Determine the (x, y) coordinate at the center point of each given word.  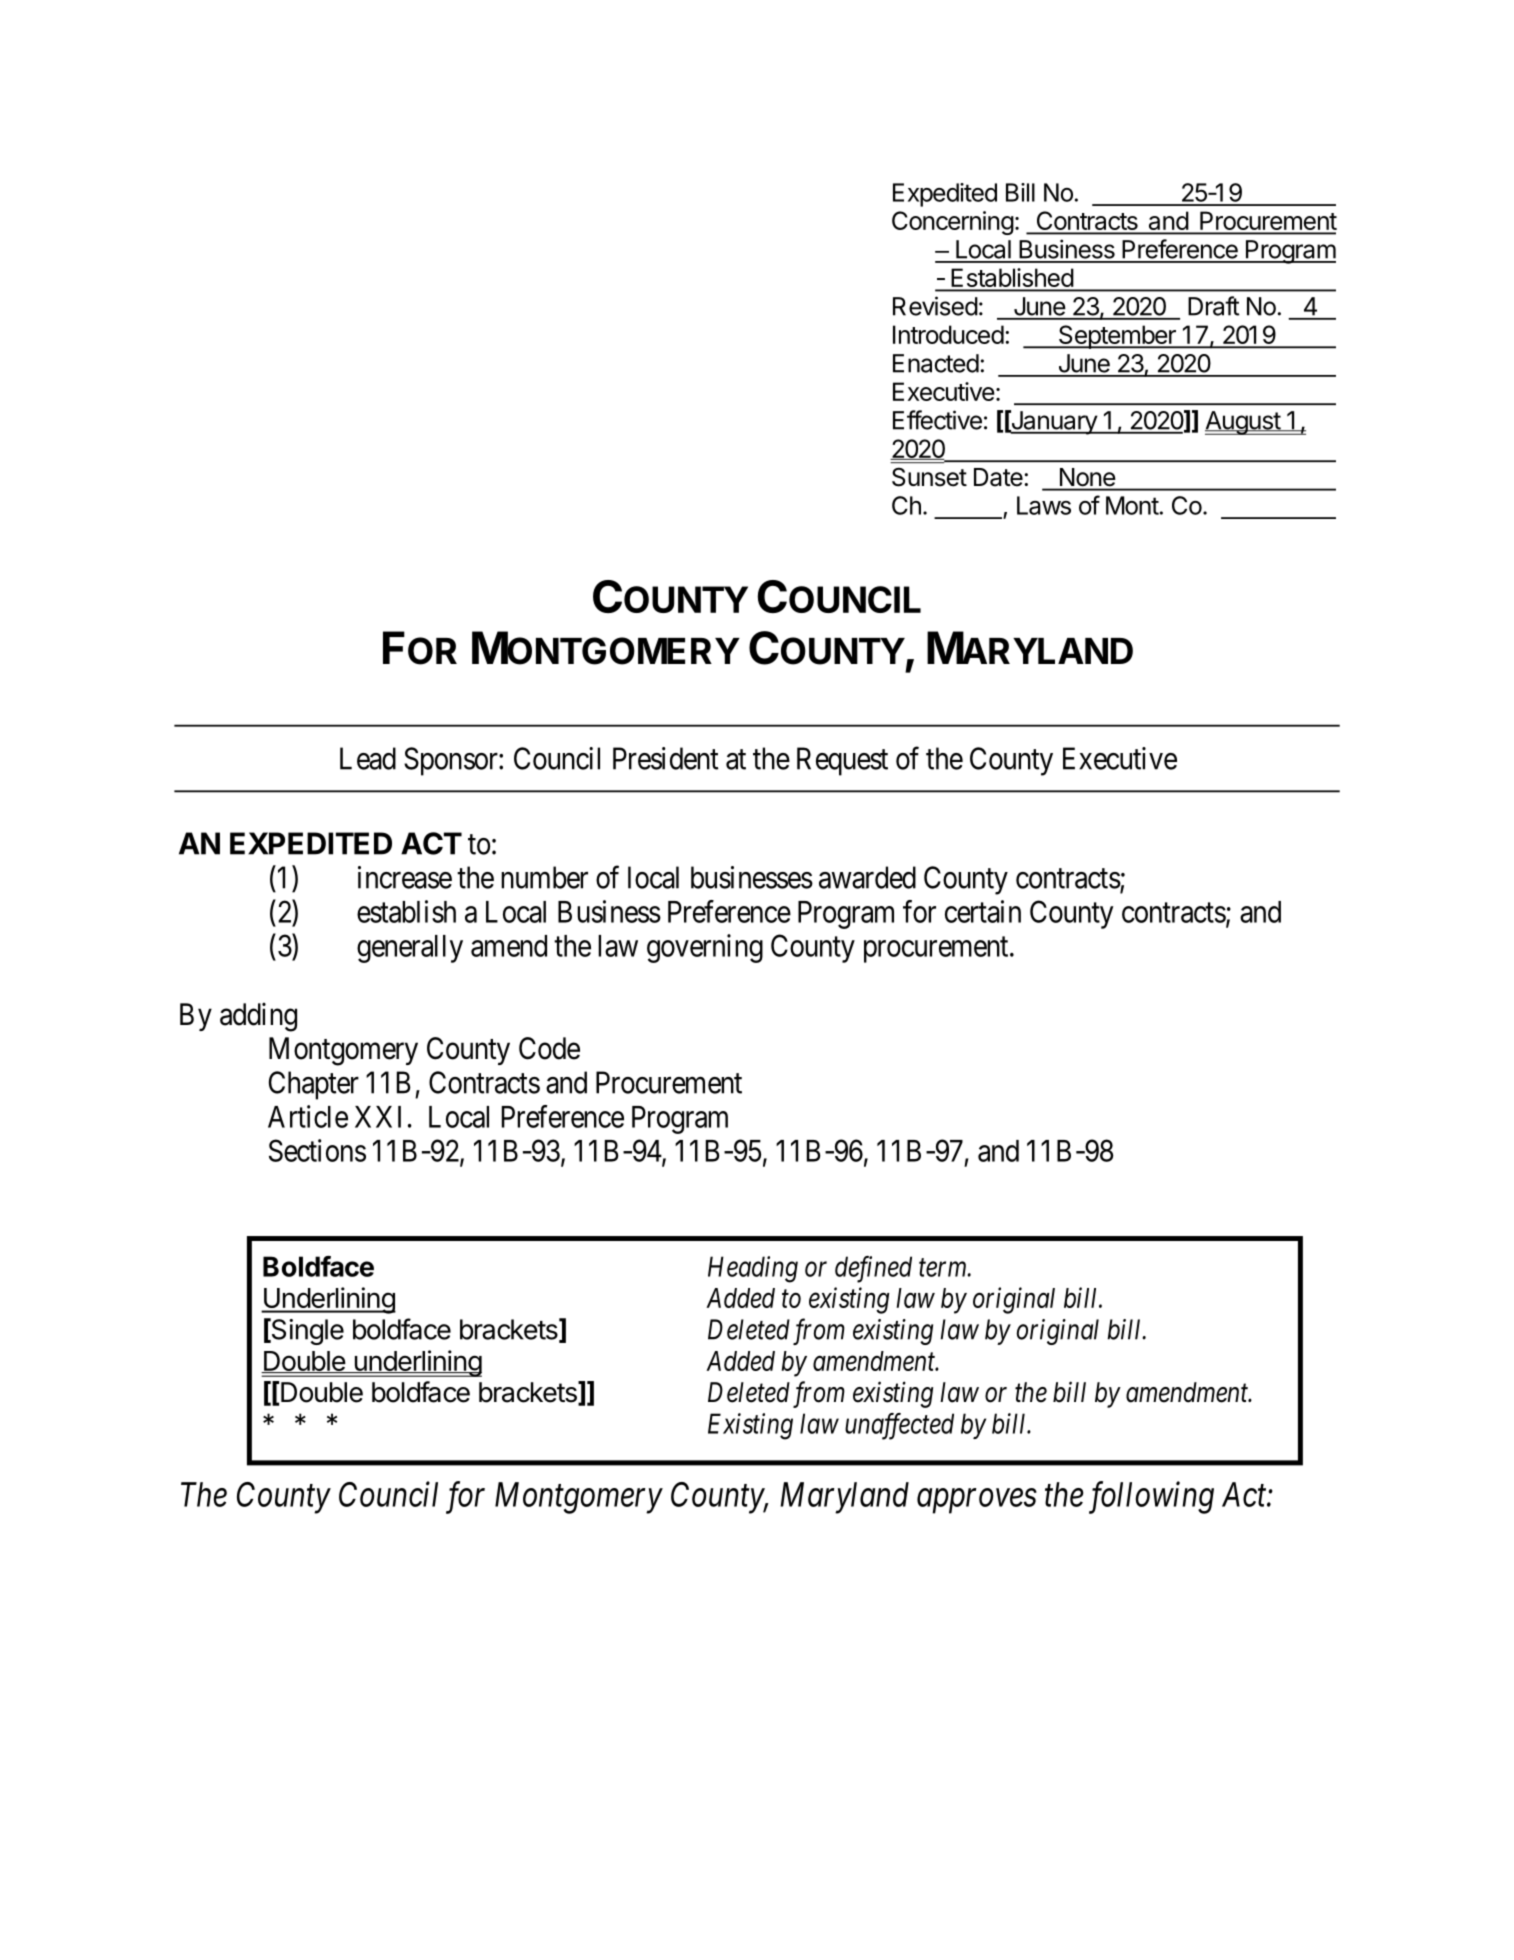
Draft (1213, 306)
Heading (753, 1269)
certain (983, 911)
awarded (867, 877)
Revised (935, 306)
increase (405, 877)
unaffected (899, 1426)
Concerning (953, 223)
